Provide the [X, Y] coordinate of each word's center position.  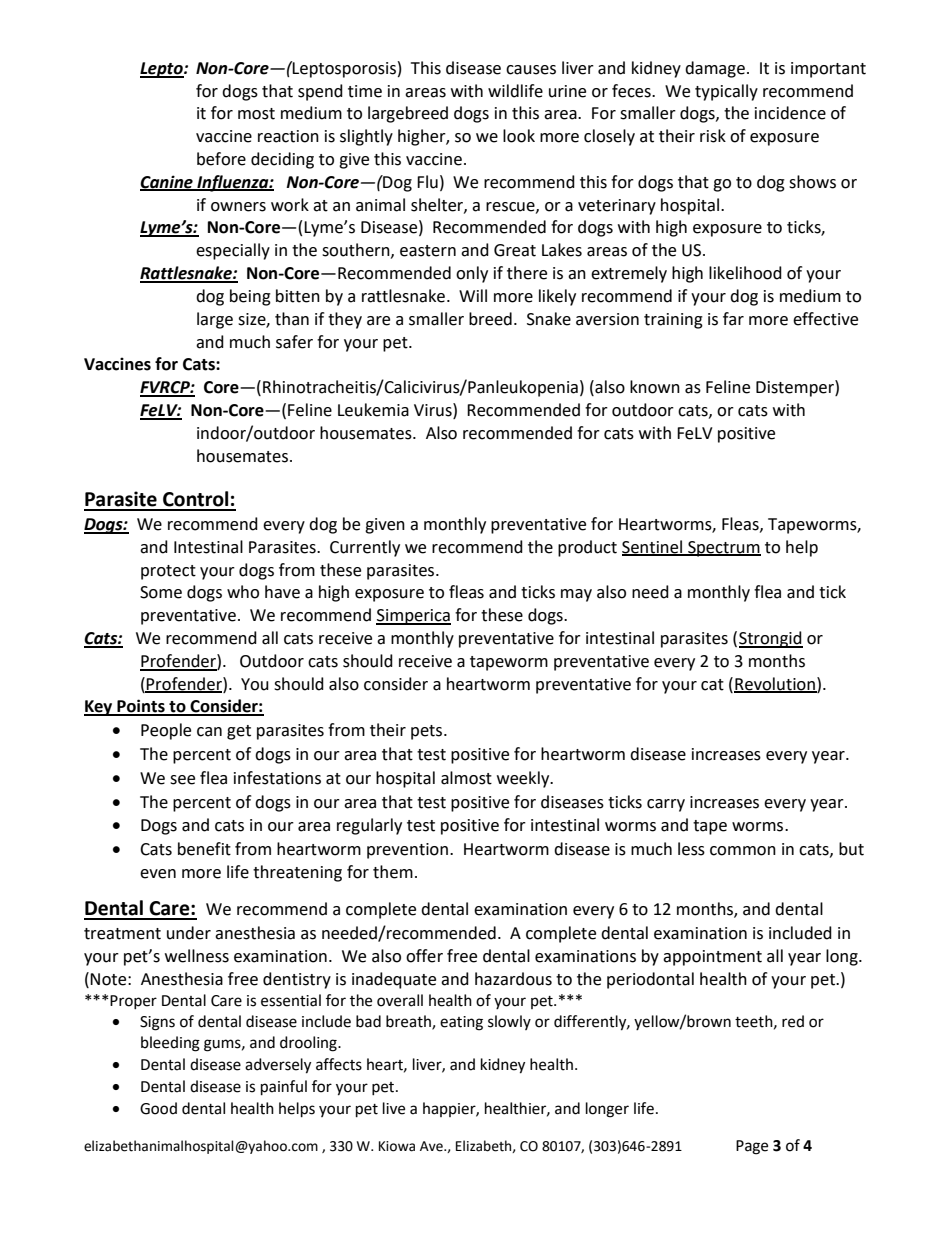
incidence [790, 113]
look [519, 136]
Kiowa [397, 1146]
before [221, 159]
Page [752, 1147]
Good [158, 1108]
